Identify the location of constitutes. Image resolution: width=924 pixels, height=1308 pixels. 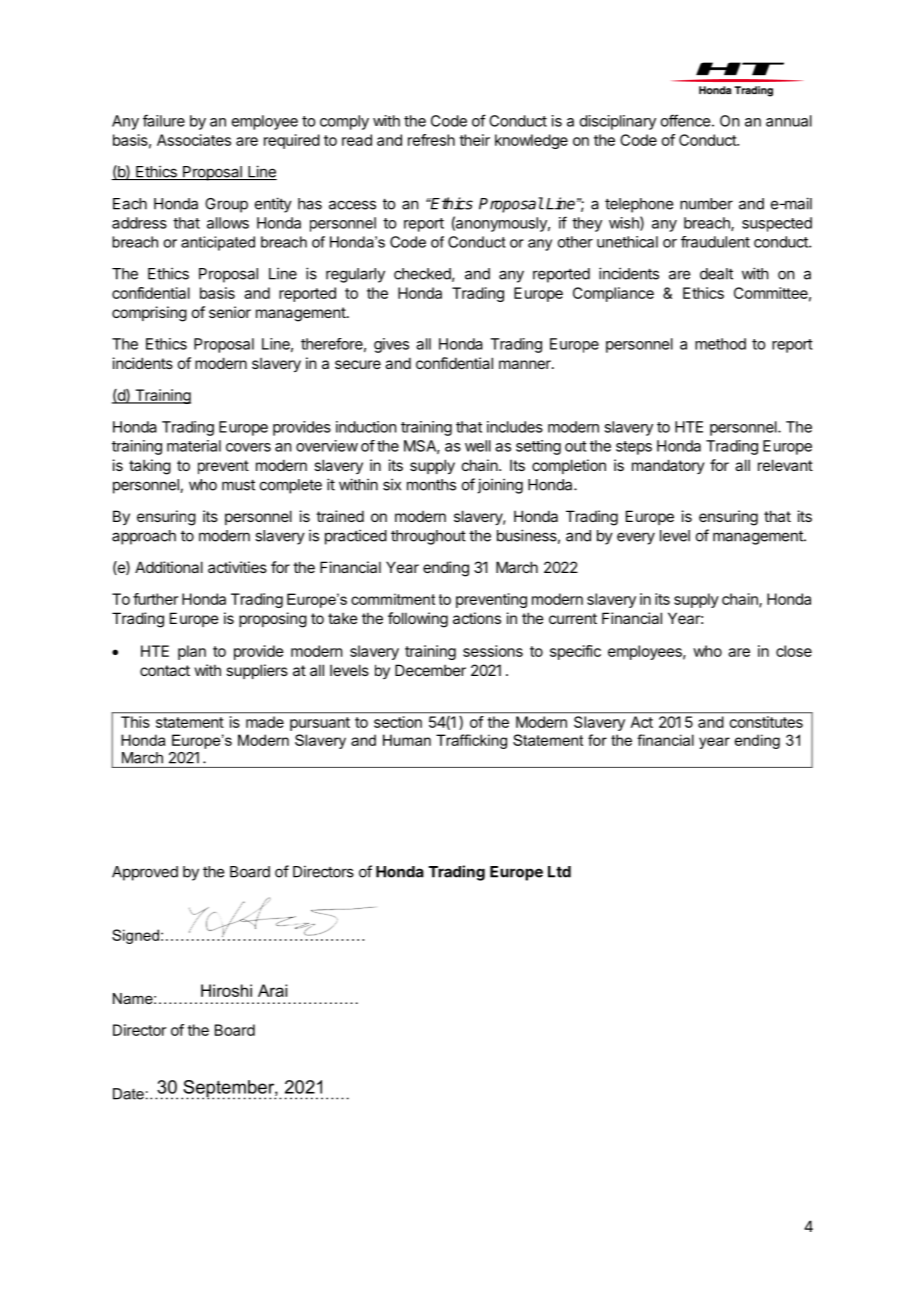
(766, 722).
